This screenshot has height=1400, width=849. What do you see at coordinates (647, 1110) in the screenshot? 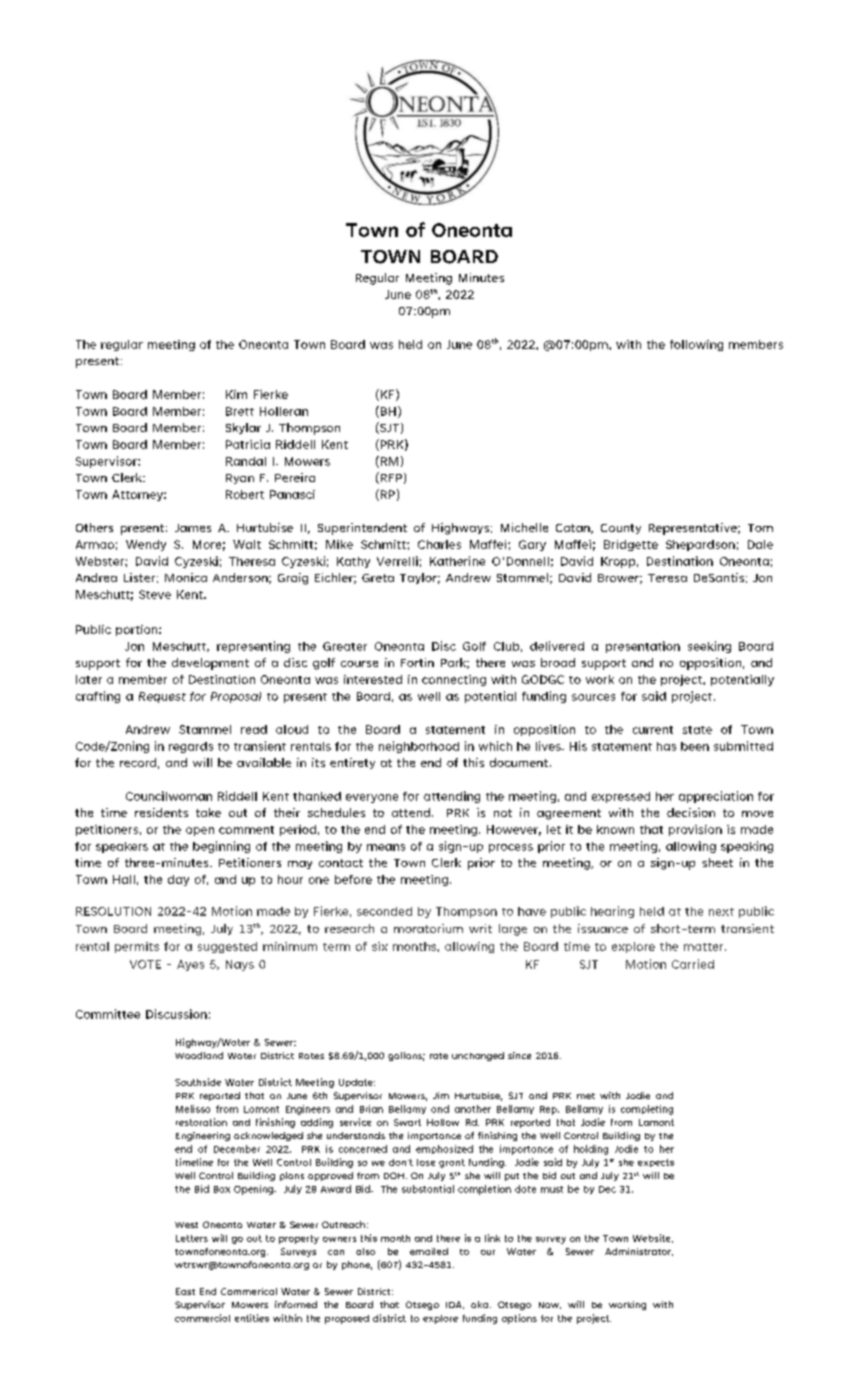
I see `completing` at bounding box center [647, 1110].
